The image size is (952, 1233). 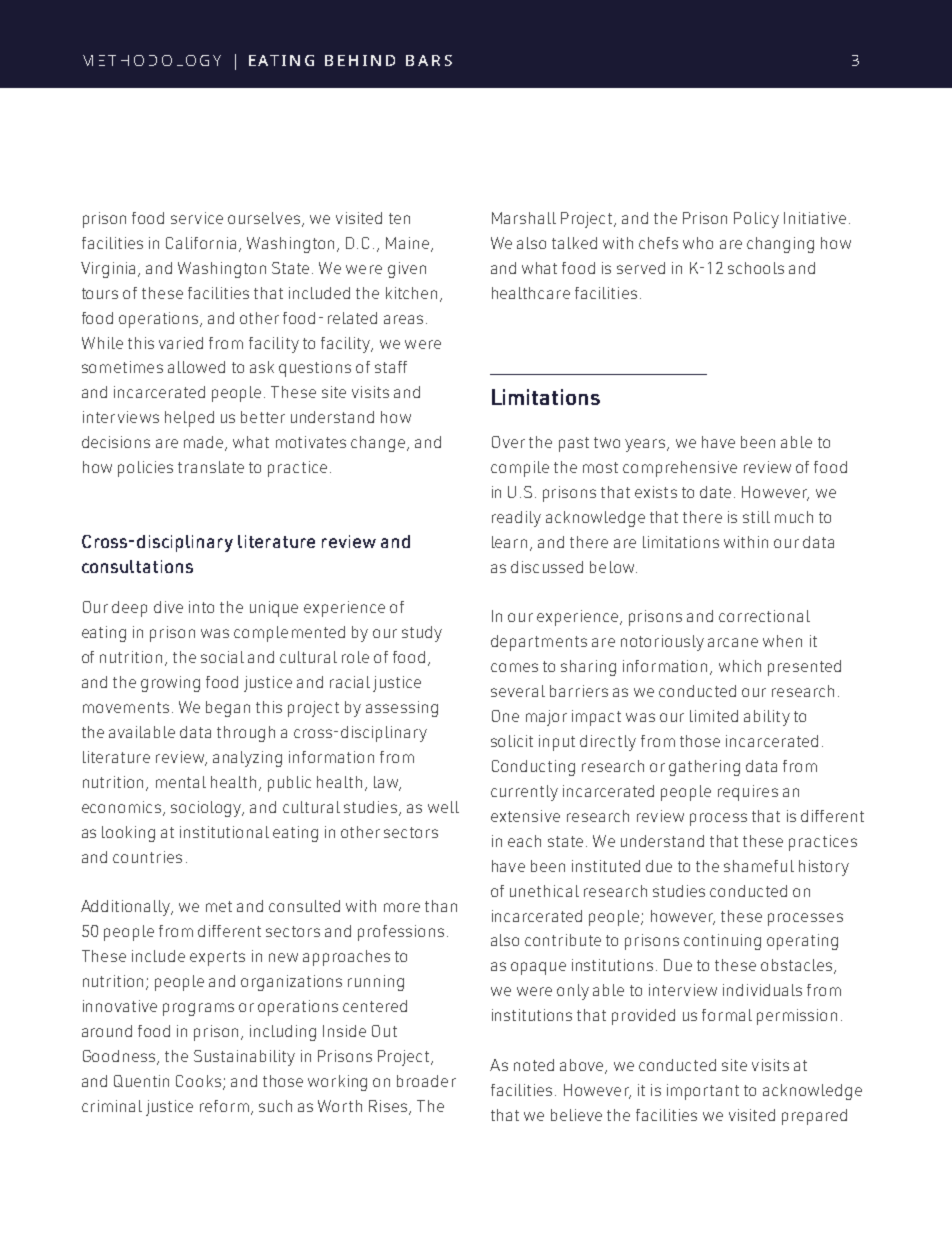 I want to click on which, so click(x=740, y=666).
